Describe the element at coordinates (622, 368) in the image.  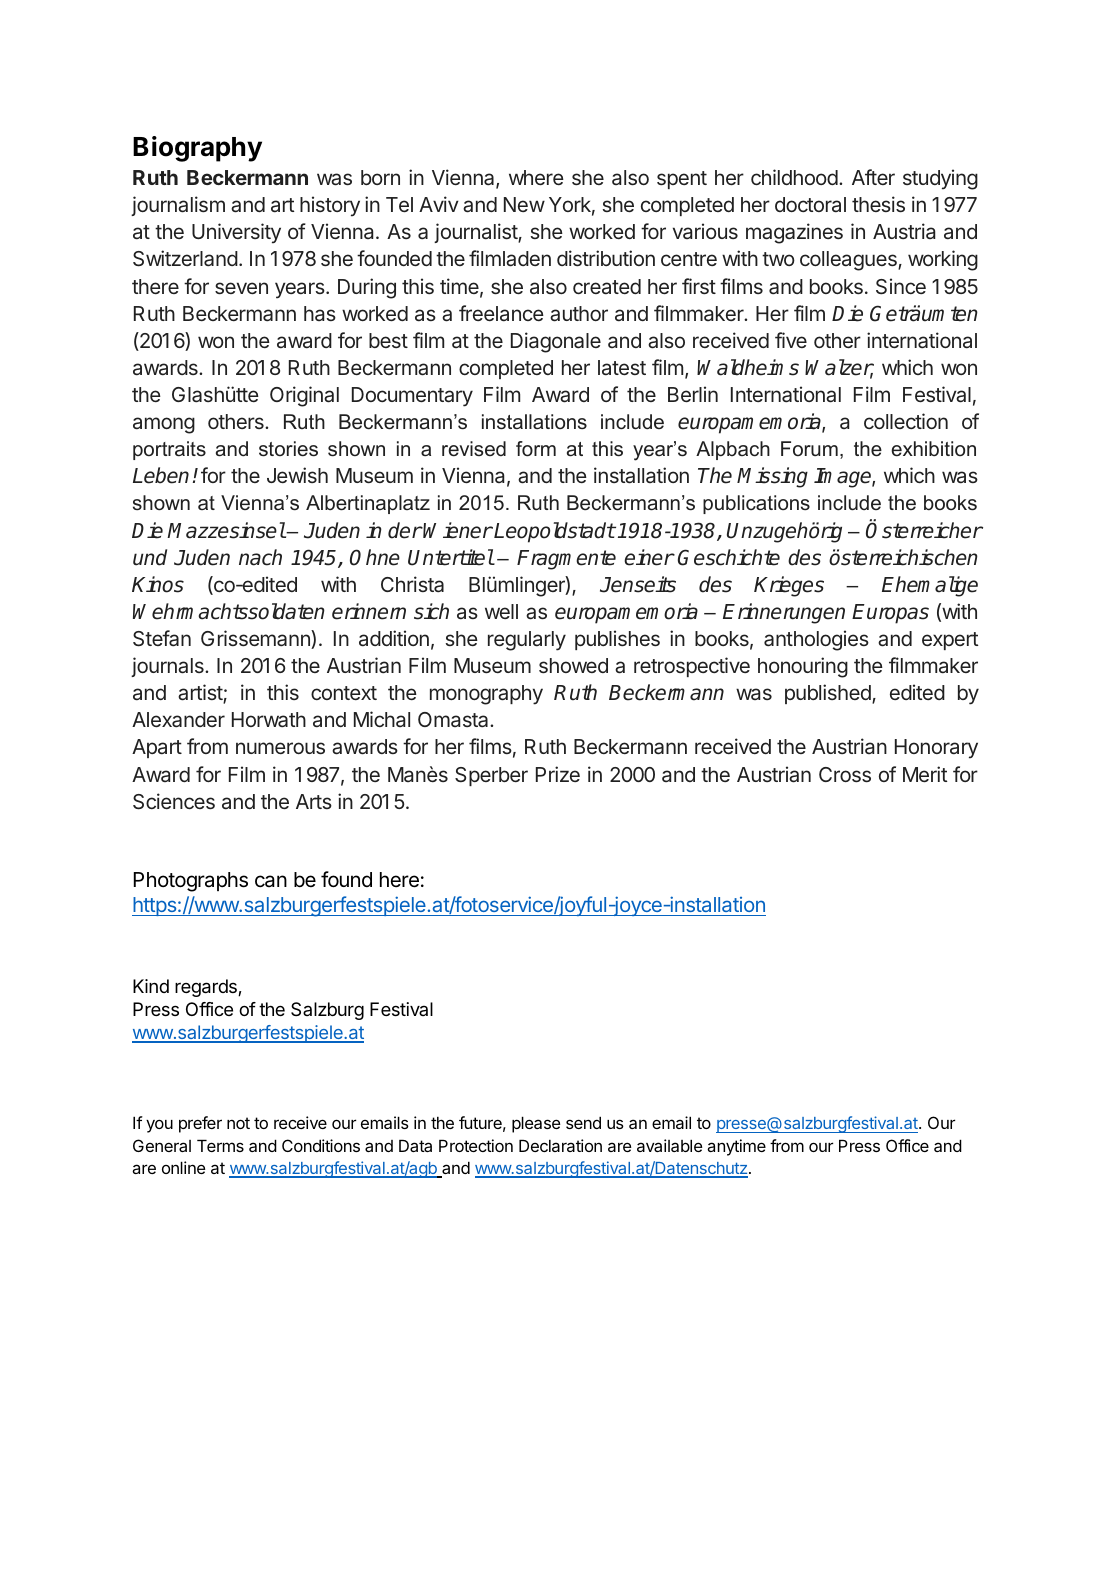
I see `latest` at that location.
